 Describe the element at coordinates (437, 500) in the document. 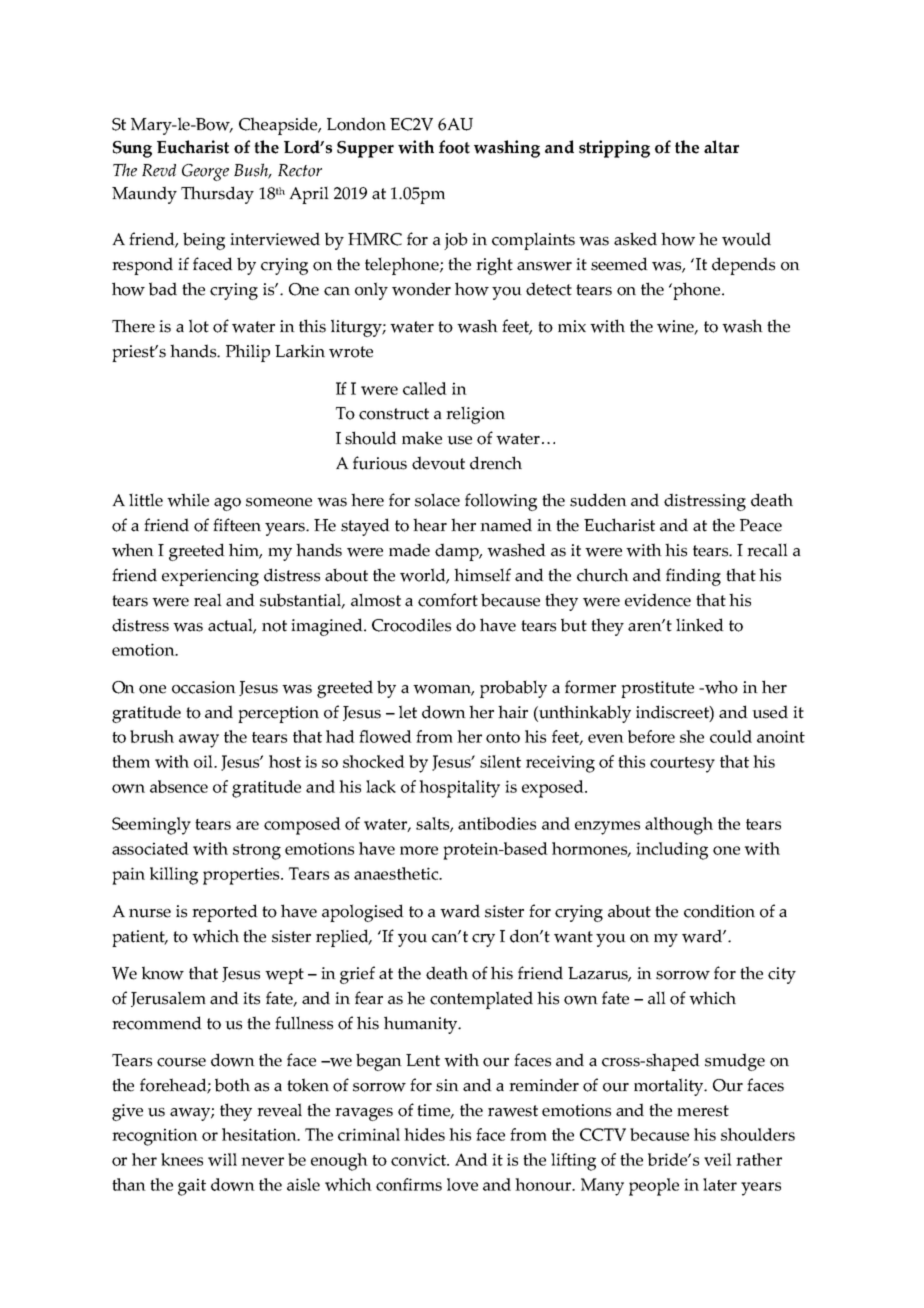

I see `solace` at that location.
